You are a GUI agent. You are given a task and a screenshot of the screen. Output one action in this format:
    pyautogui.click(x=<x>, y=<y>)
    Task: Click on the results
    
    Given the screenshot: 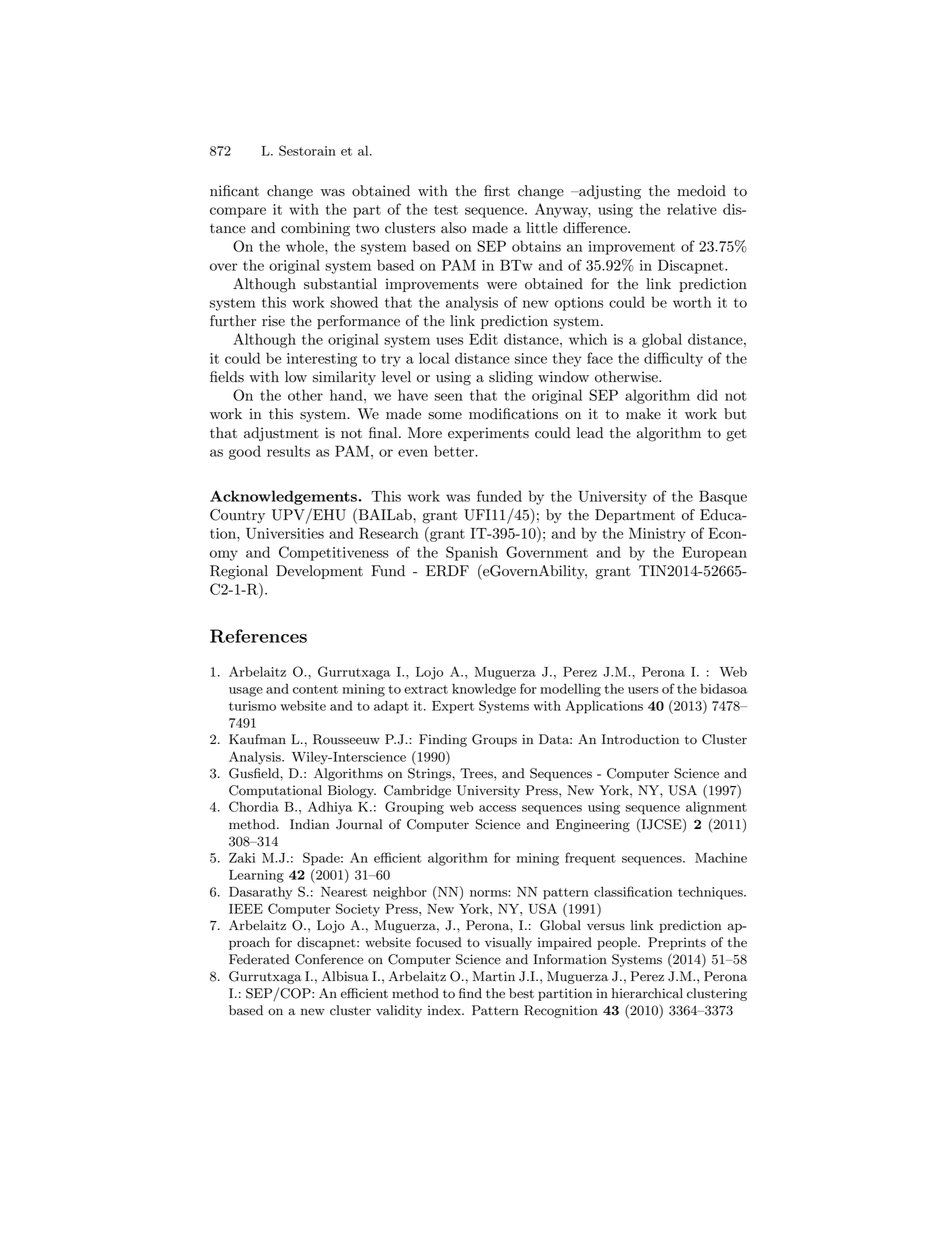 What is the action you would take?
    pyautogui.click(x=288, y=451)
